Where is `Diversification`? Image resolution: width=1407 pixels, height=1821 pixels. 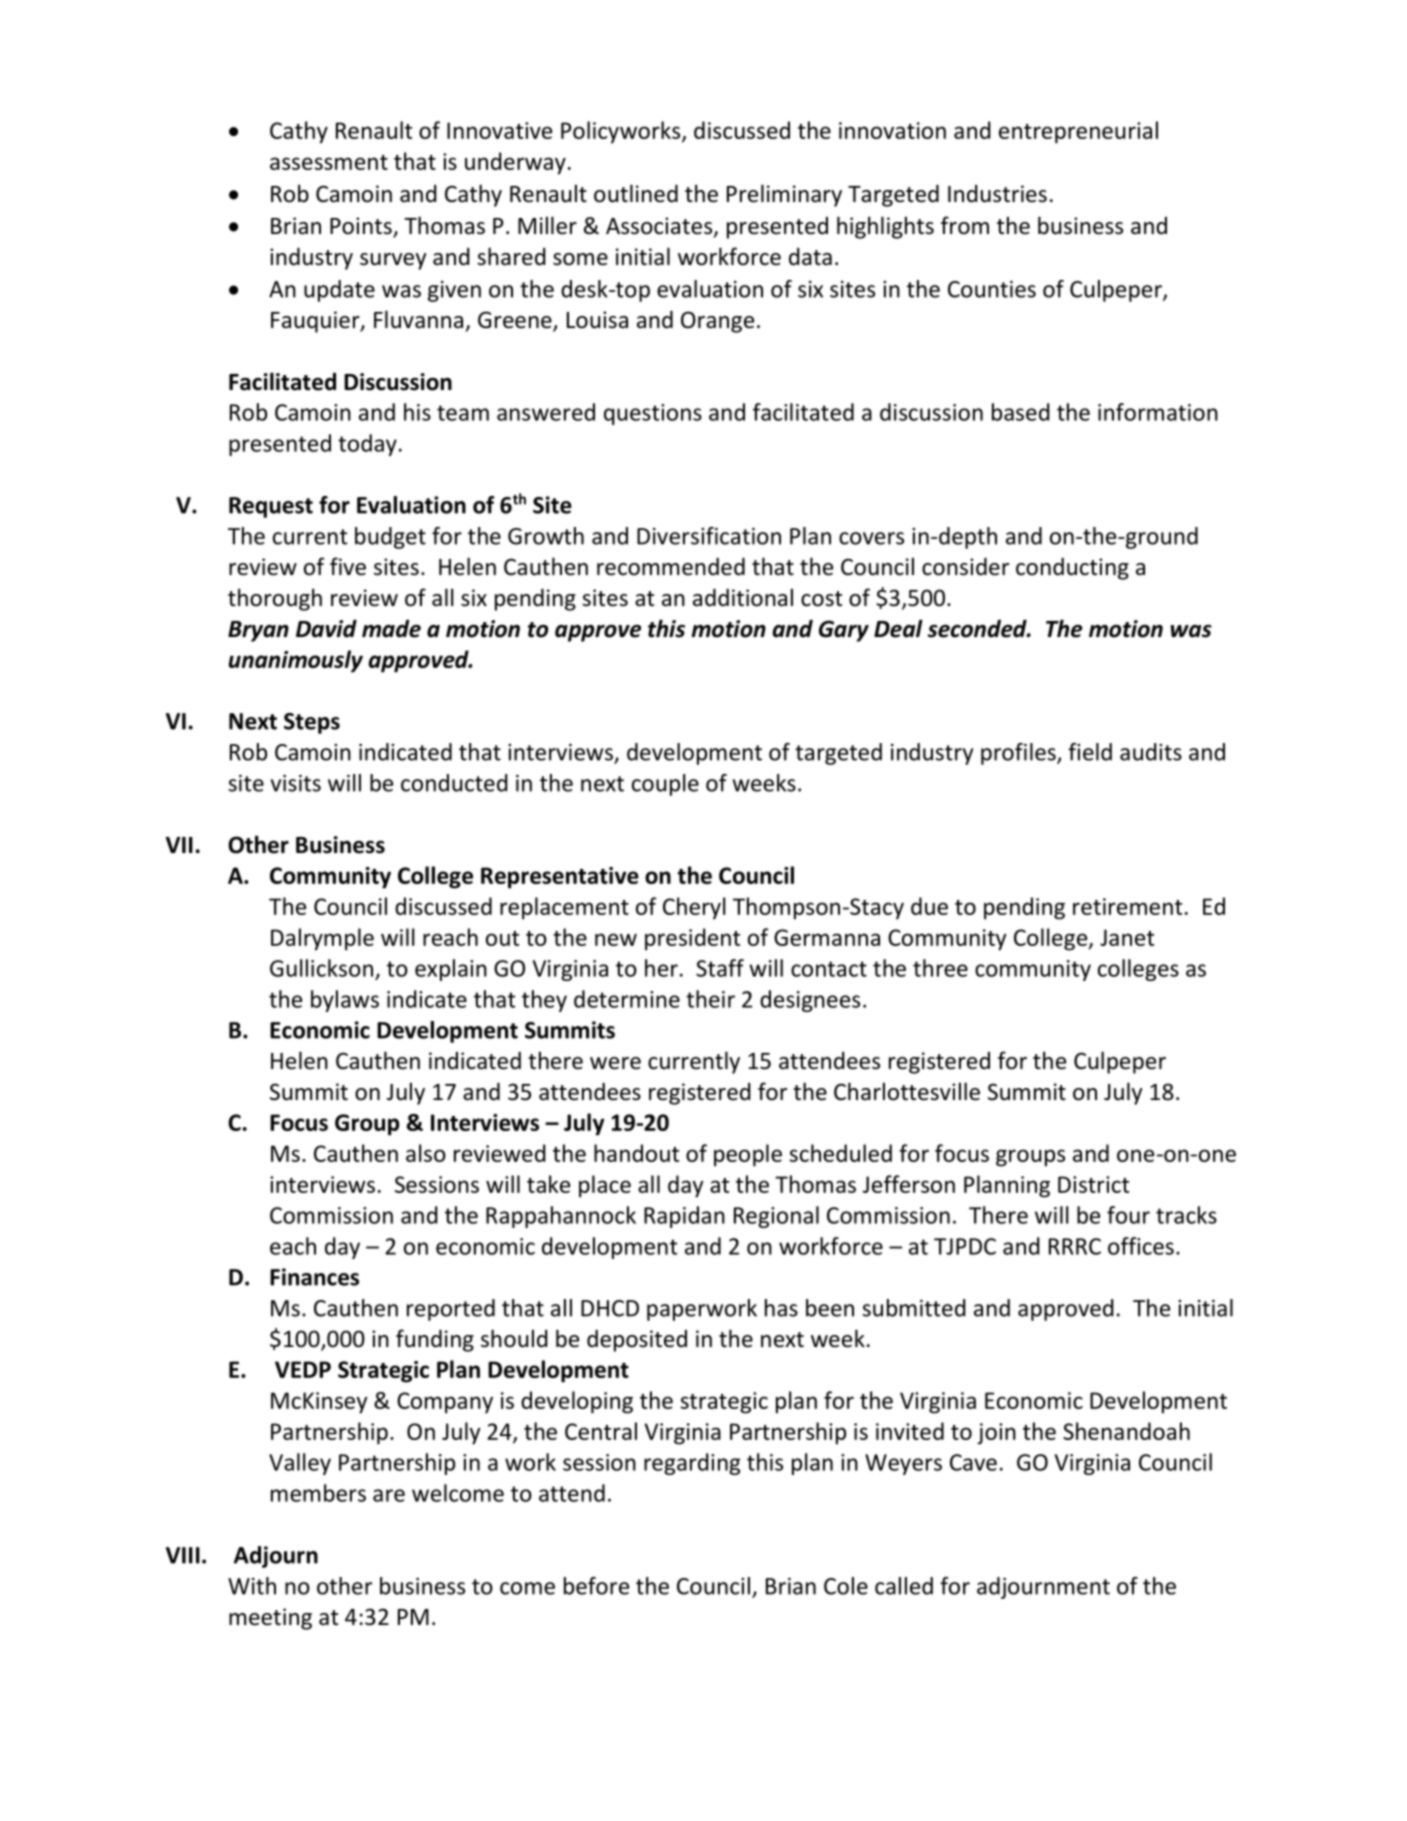
Diversification is located at coordinates (709, 536).
